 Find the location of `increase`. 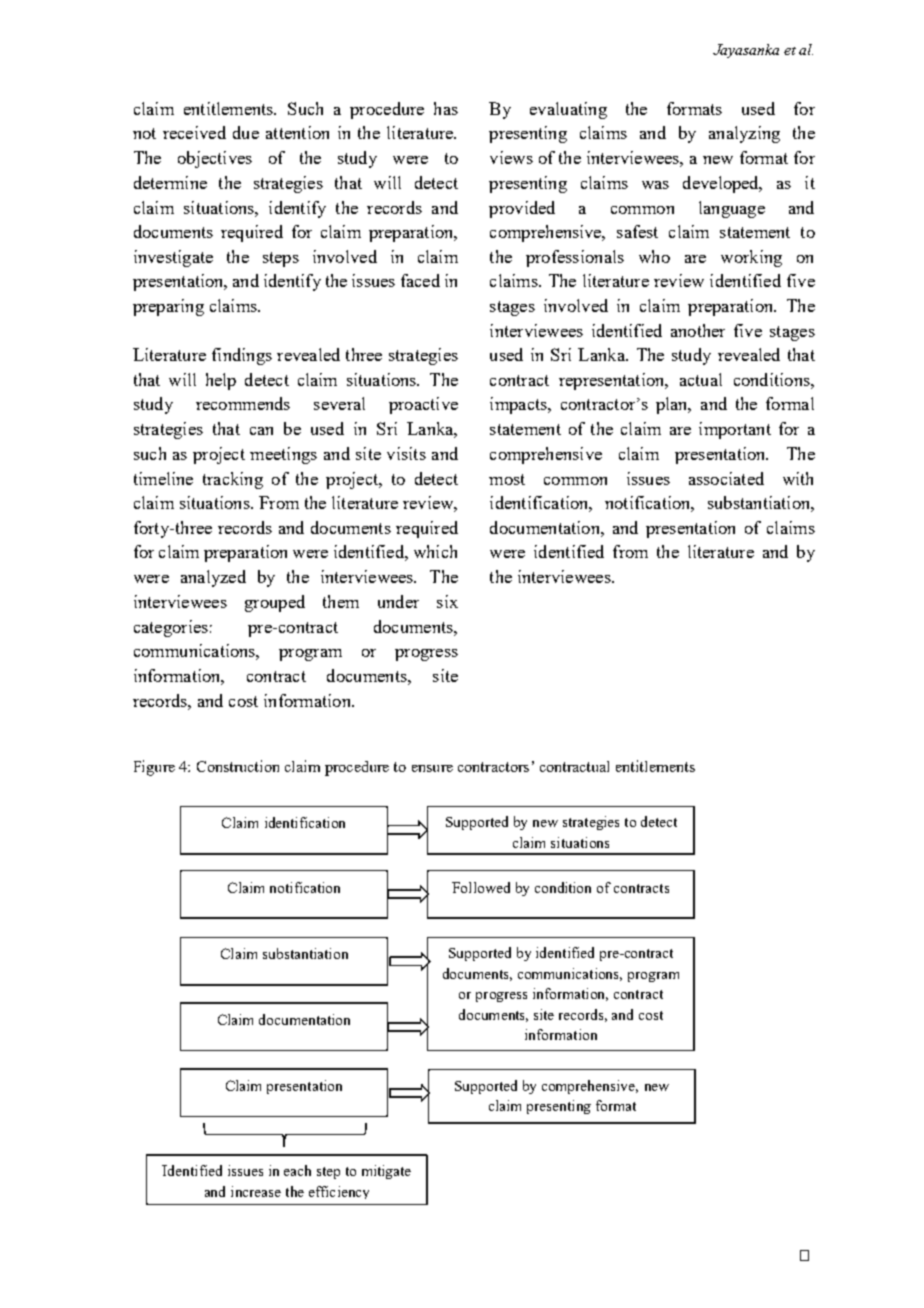

increase is located at coordinates (256, 1191).
